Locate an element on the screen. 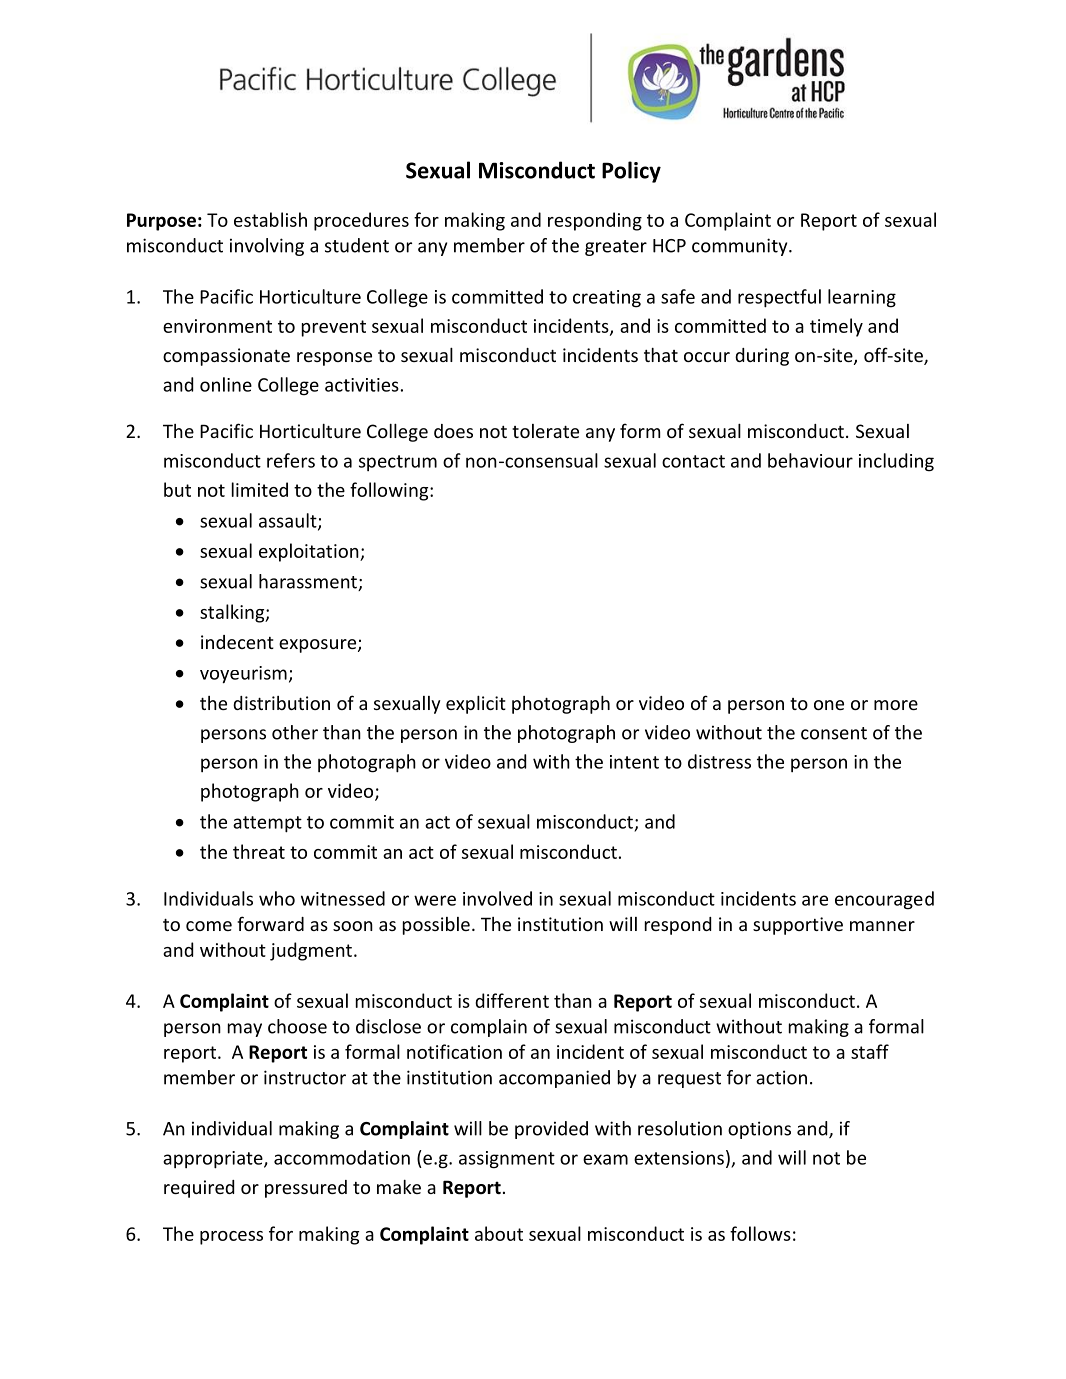 The height and width of the screenshot is (1379, 1066). establish is located at coordinates (270, 219).
